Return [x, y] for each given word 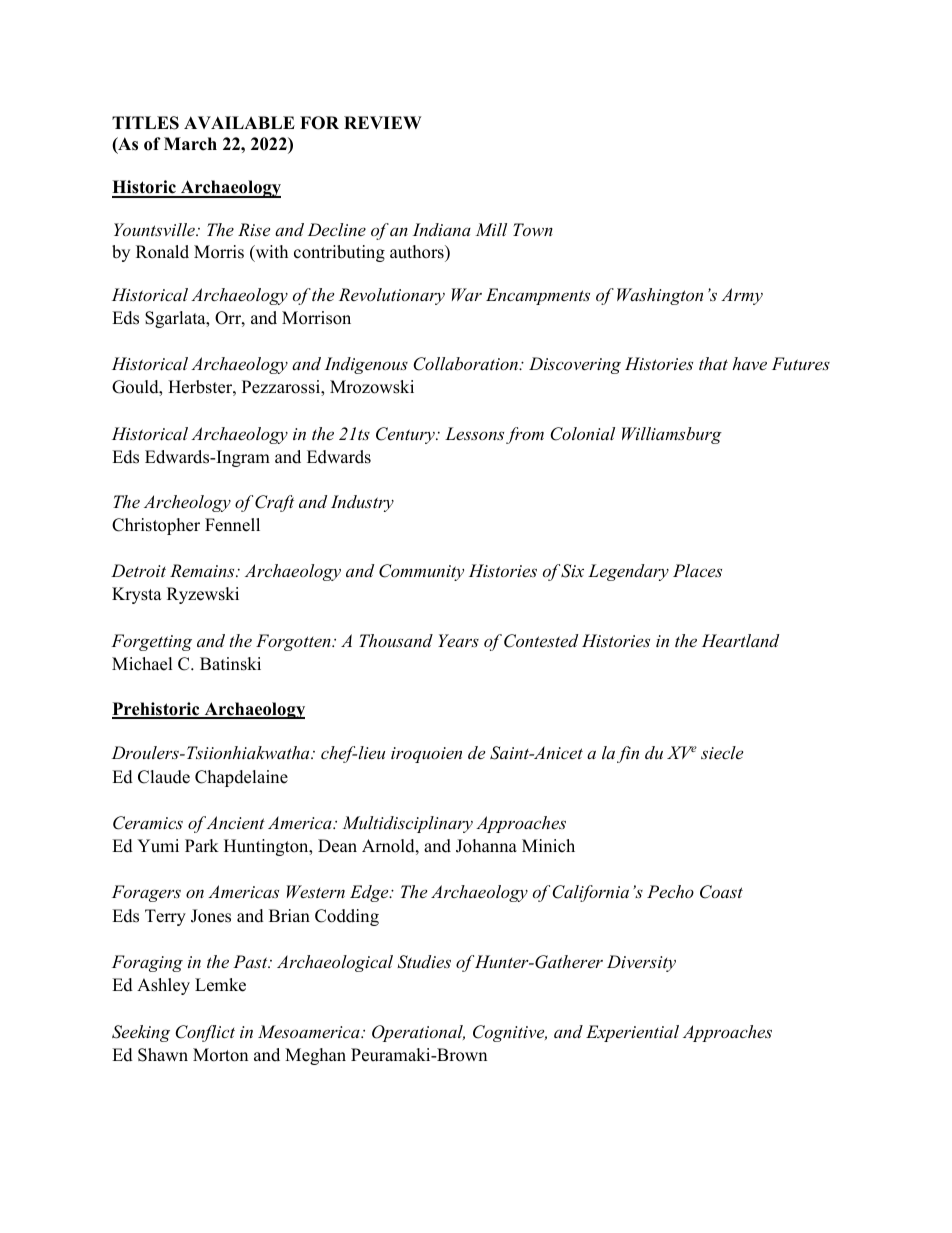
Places [697, 570]
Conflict [205, 1033]
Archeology [187, 503]
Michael [142, 664]
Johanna [486, 846]
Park [202, 845]
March [190, 144]
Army [742, 296]
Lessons [474, 433]
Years [458, 640]
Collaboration [466, 364]
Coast [721, 892]
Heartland [740, 640]
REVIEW [382, 122]
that [713, 363]
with [270, 253]
